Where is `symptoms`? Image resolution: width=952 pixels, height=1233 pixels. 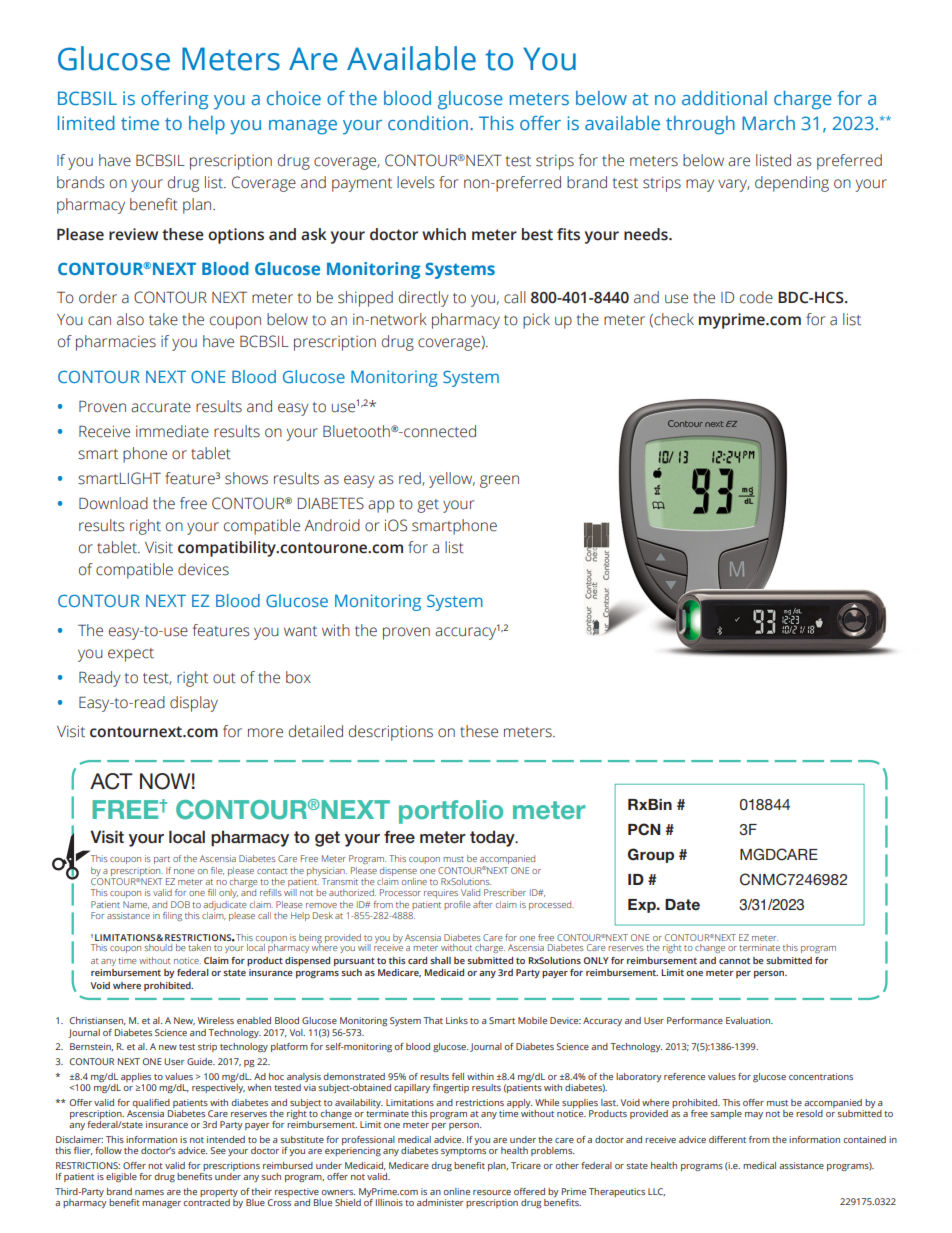
symptoms is located at coordinates (463, 1152).
